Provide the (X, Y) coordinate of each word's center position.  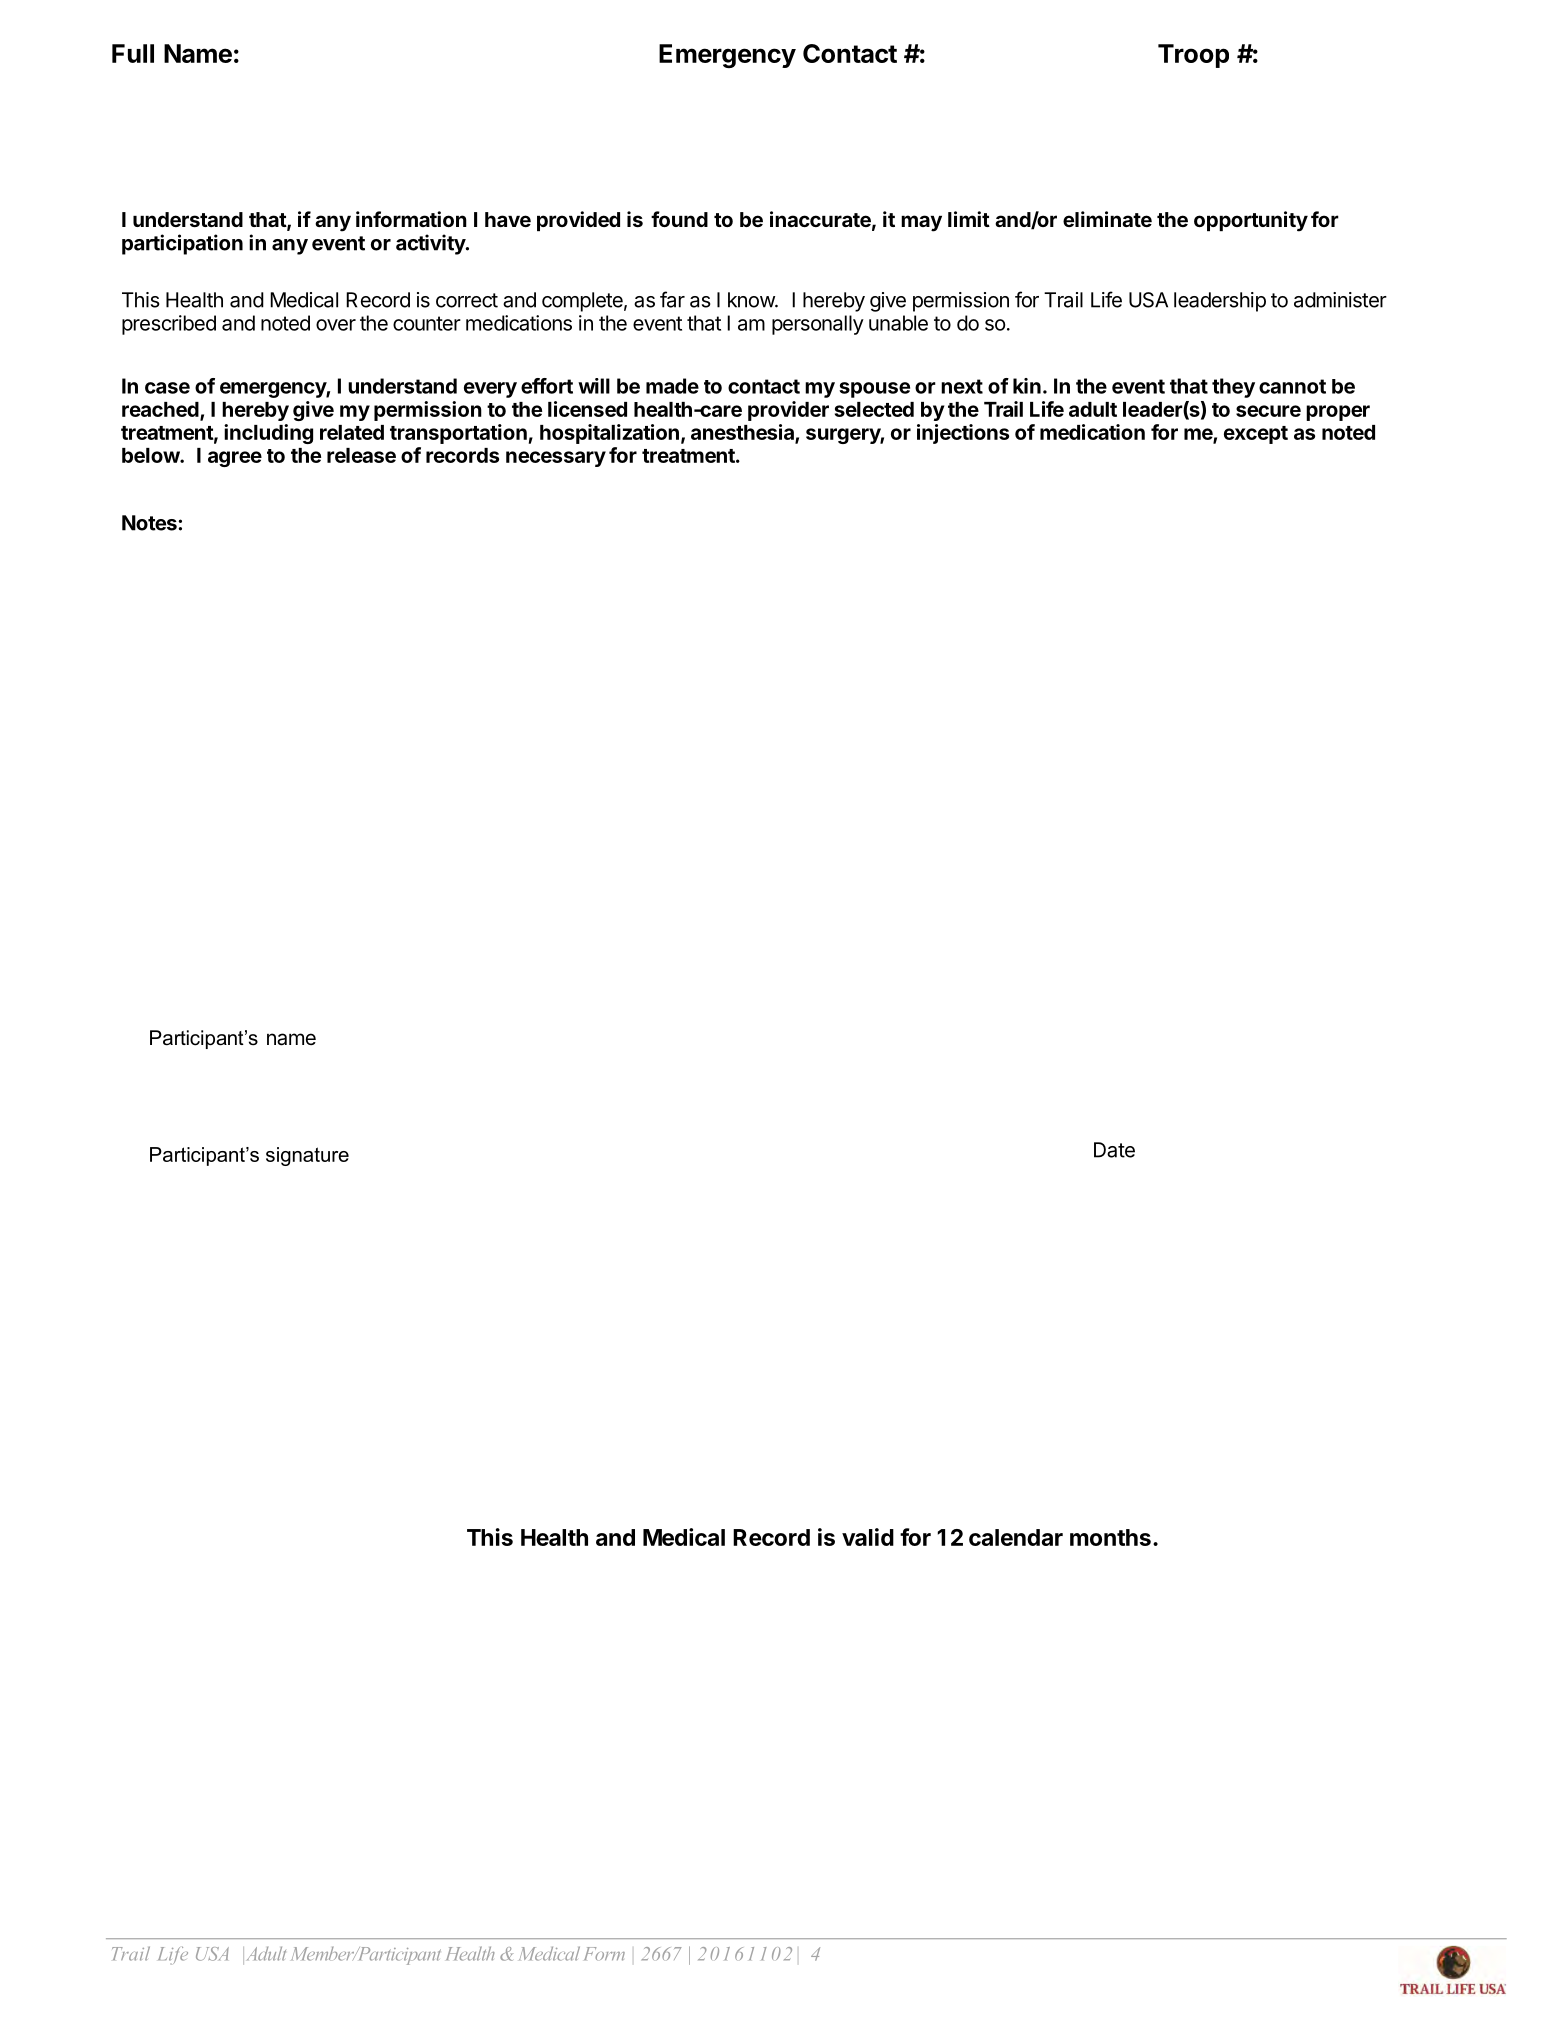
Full (133, 53)
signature (307, 1156)
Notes (150, 523)
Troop (1193, 56)
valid (868, 1537)
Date (1114, 1150)
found (679, 219)
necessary (556, 459)
